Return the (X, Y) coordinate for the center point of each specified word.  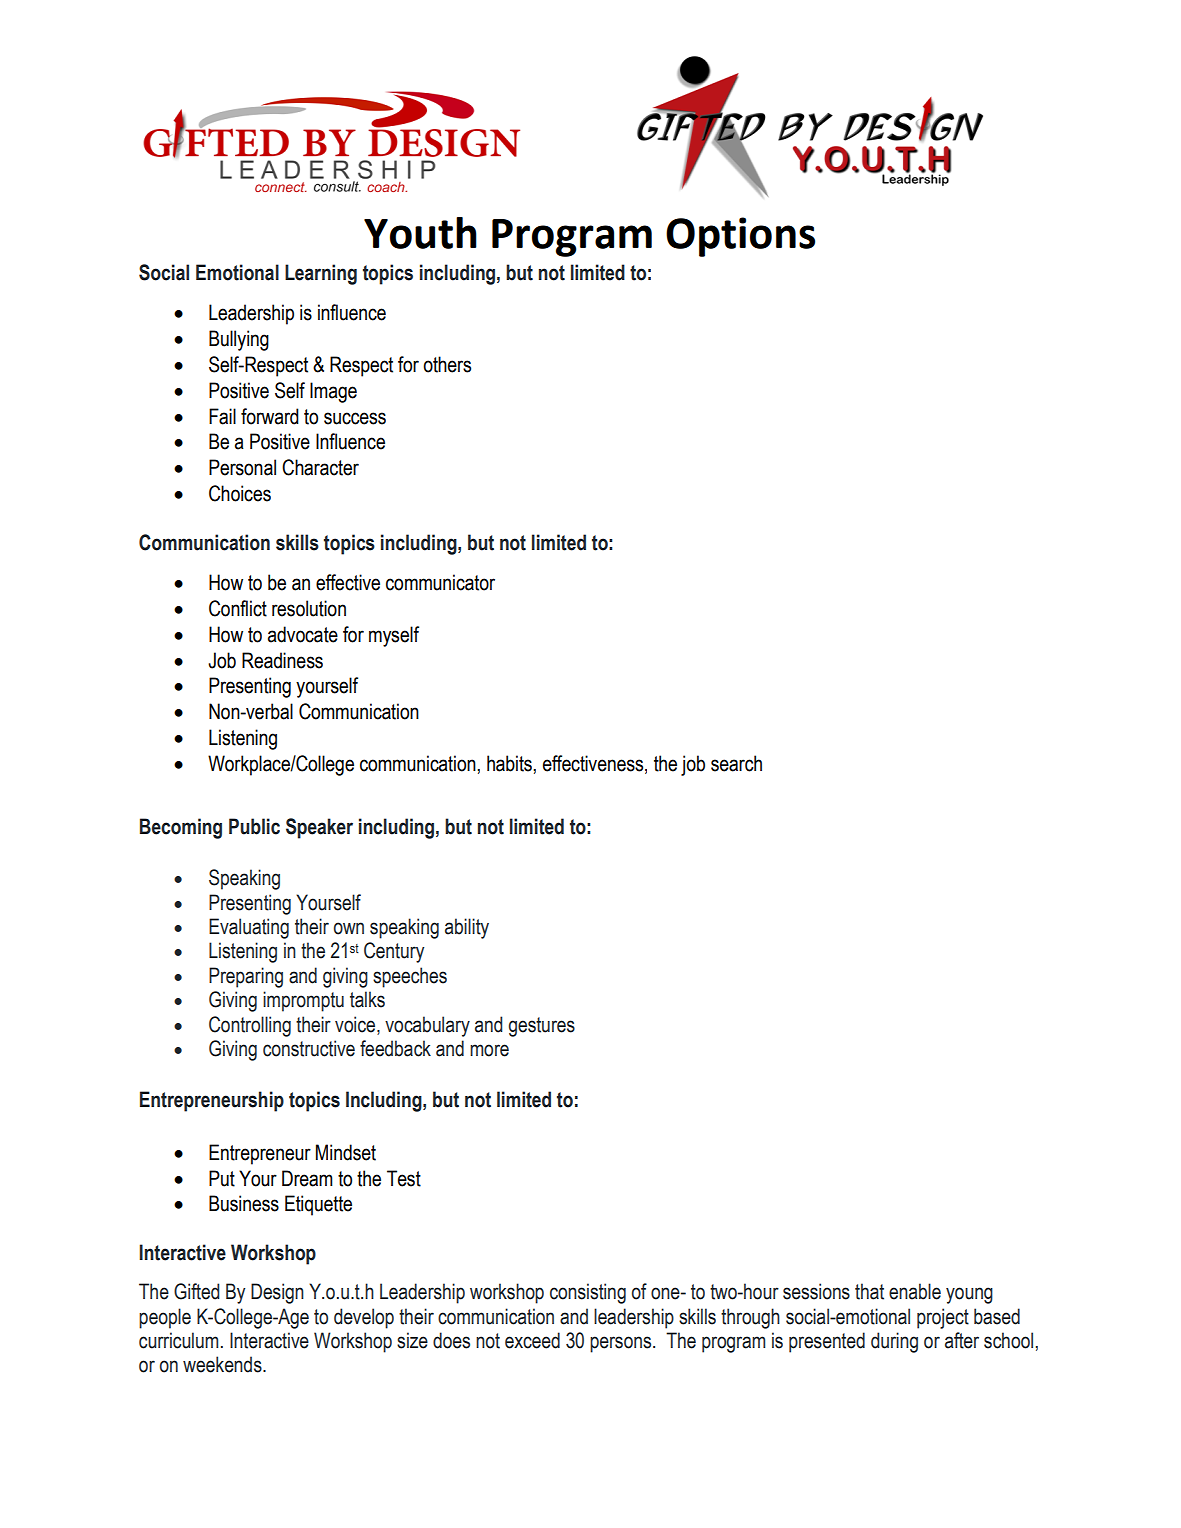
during (894, 1342)
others (447, 364)
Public (254, 826)
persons (622, 1344)
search (736, 763)
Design (277, 1293)
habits (510, 763)
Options (740, 237)
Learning (321, 274)
